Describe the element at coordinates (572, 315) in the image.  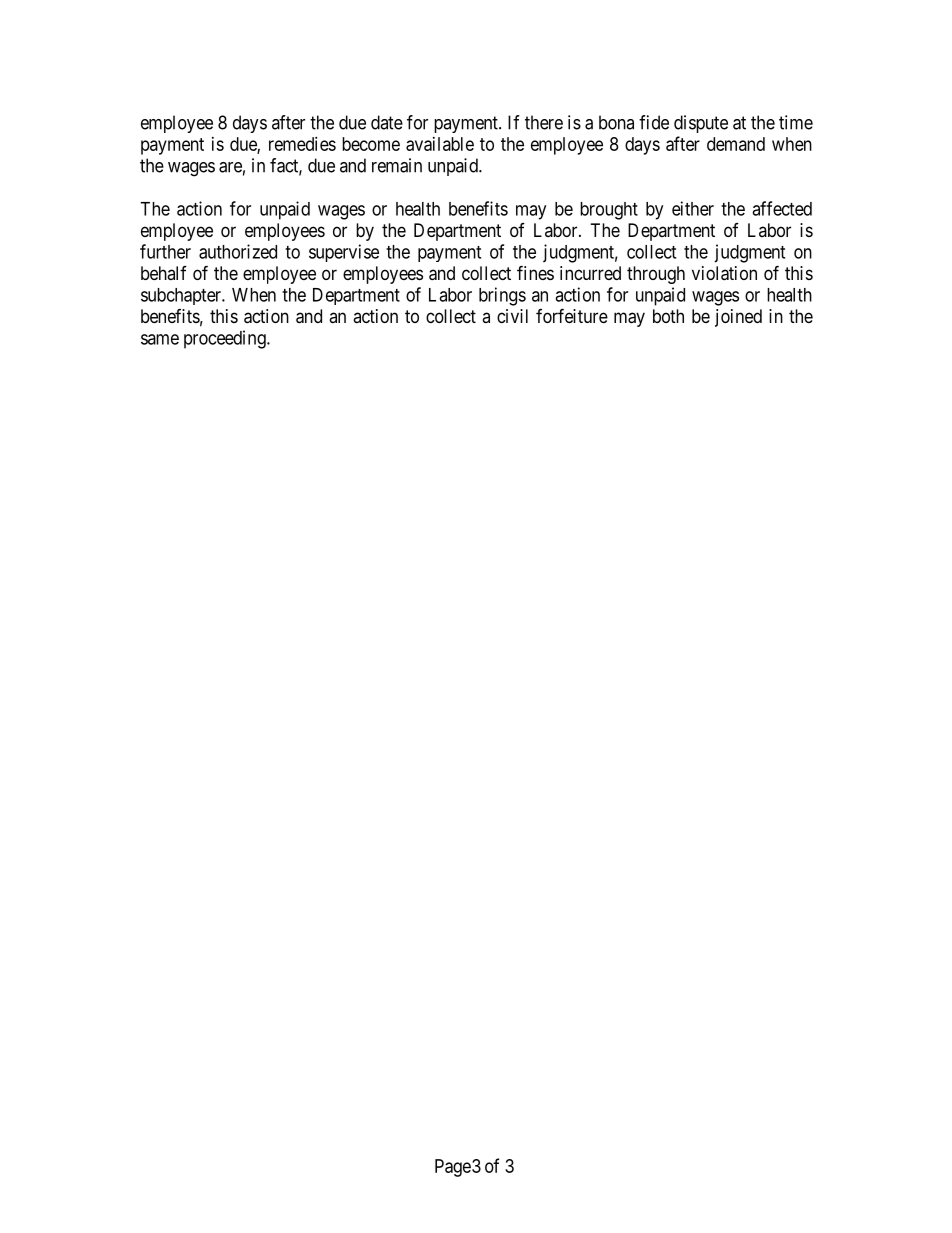
I see `forfeiture` at that location.
